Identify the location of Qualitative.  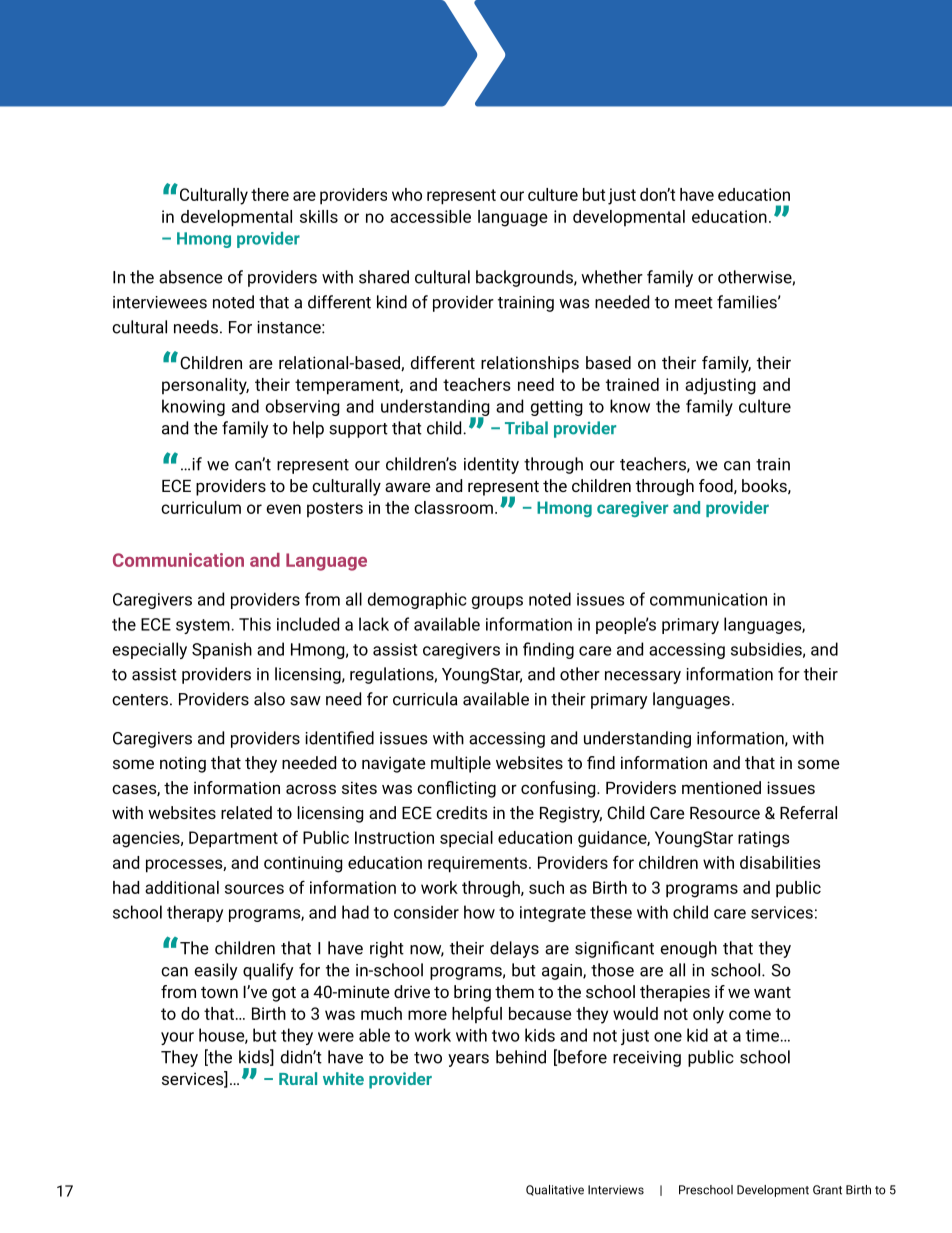
(555, 1190).
